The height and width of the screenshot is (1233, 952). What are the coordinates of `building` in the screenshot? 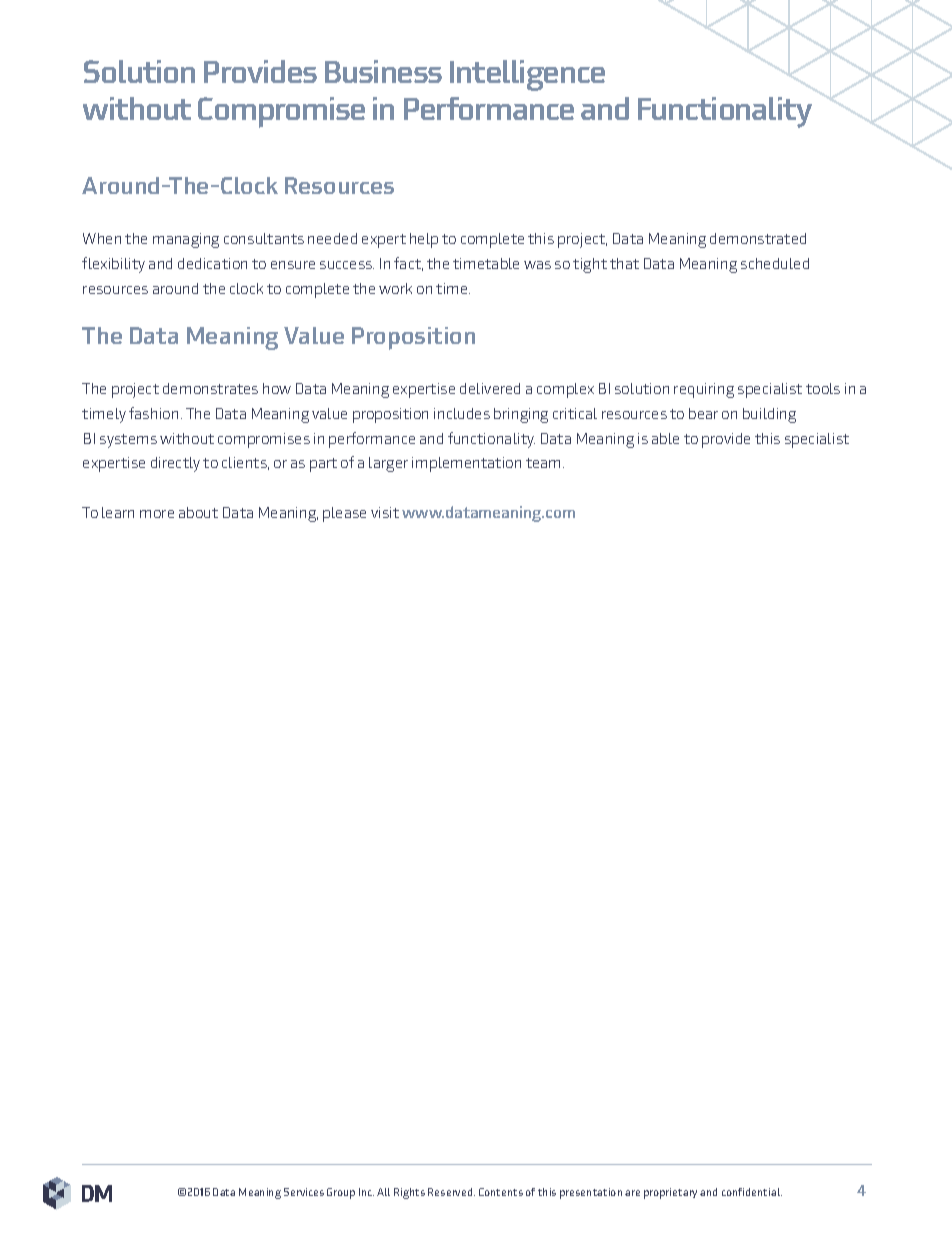 It's located at (769, 415).
